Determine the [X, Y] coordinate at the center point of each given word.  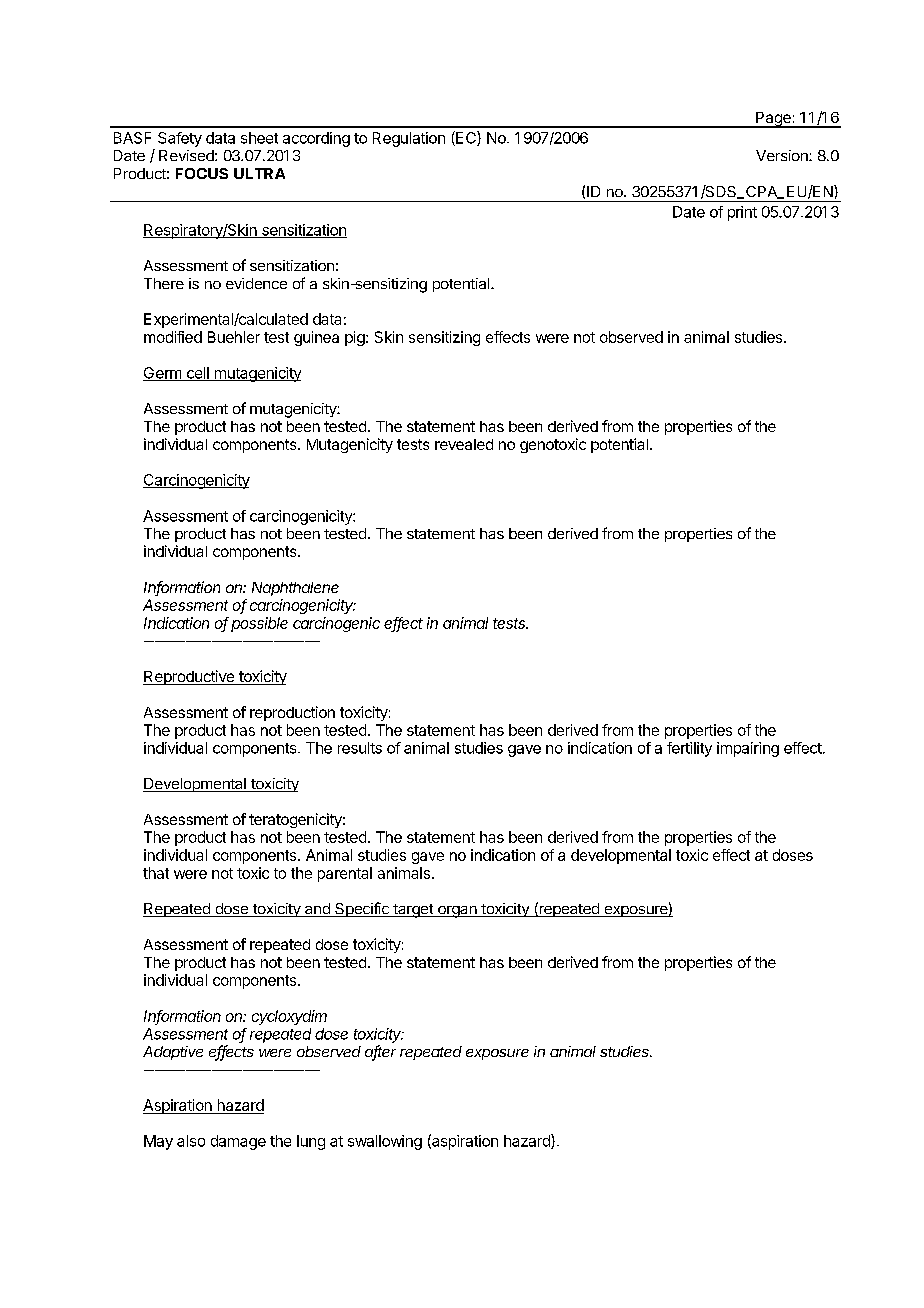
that [156, 873]
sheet [259, 138]
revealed [464, 444]
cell [197, 374]
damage [238, 1142]
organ [457, 912]
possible [259, 624]
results [360, 748]
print [742, 213]
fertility [689, 749]
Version [783, 155]
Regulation [409, 139]
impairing [748, 749]
